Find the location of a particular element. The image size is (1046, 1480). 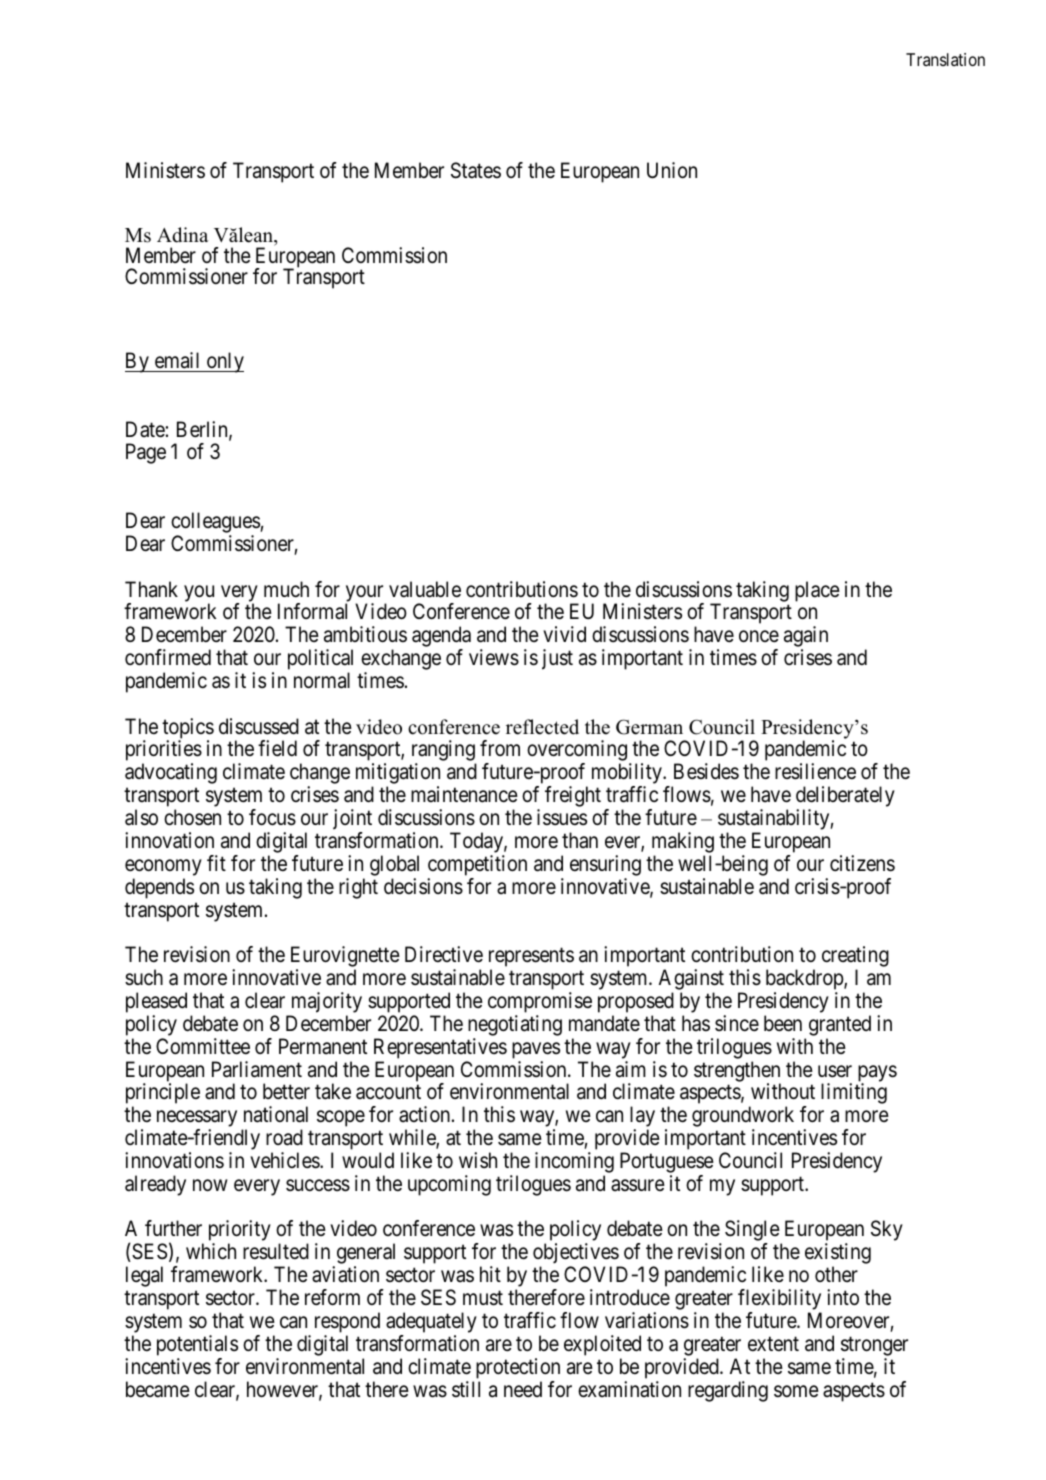

stronger is located at coordinates (874, 1346).
